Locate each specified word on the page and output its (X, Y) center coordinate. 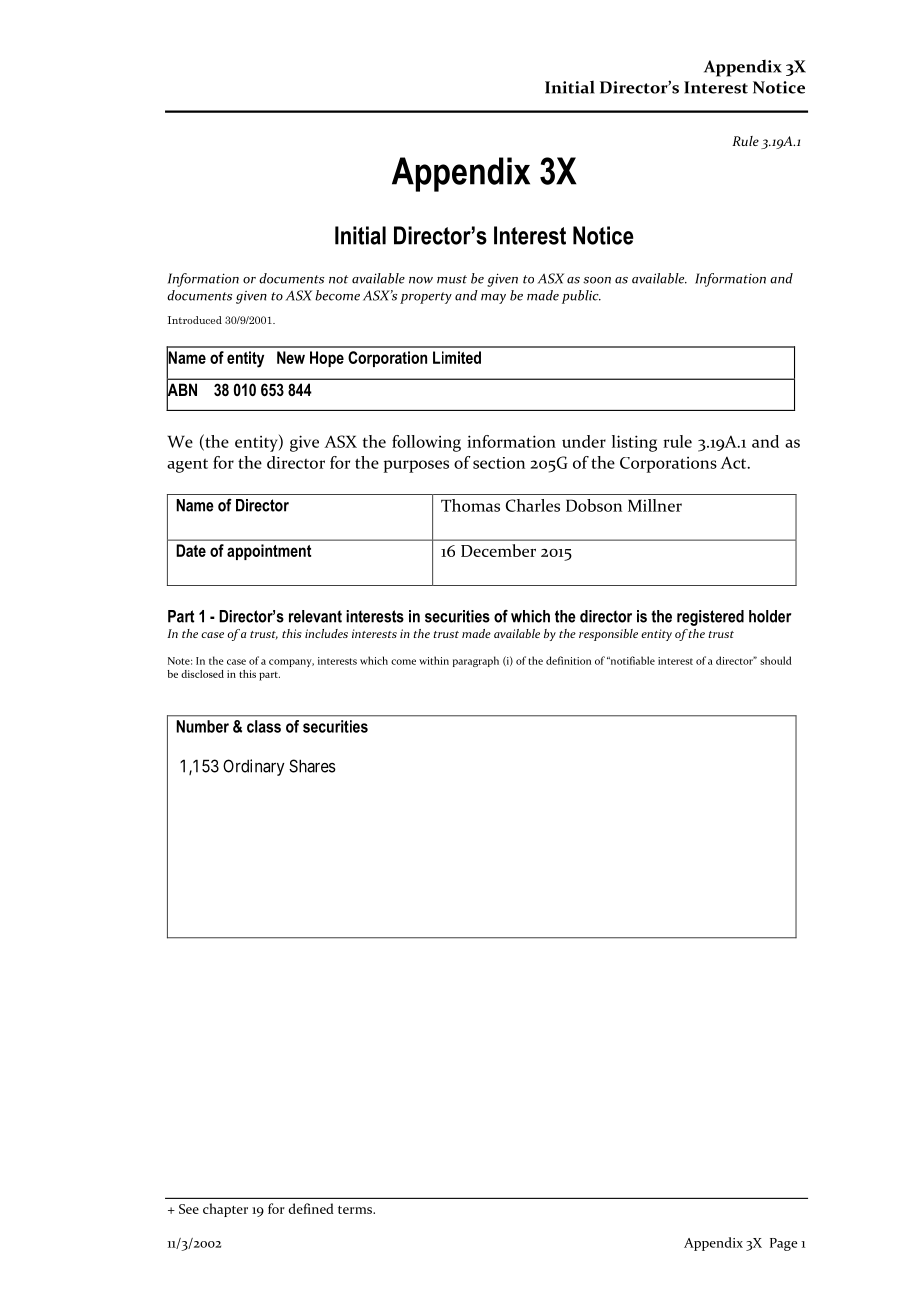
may (493, 299)
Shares (312, 766)
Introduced (195, 320)
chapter (225, 1210)
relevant (315, 616)
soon (597, 280)
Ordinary (254, 767)
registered (710, 618)
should (776, 660)
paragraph (476, 661)
